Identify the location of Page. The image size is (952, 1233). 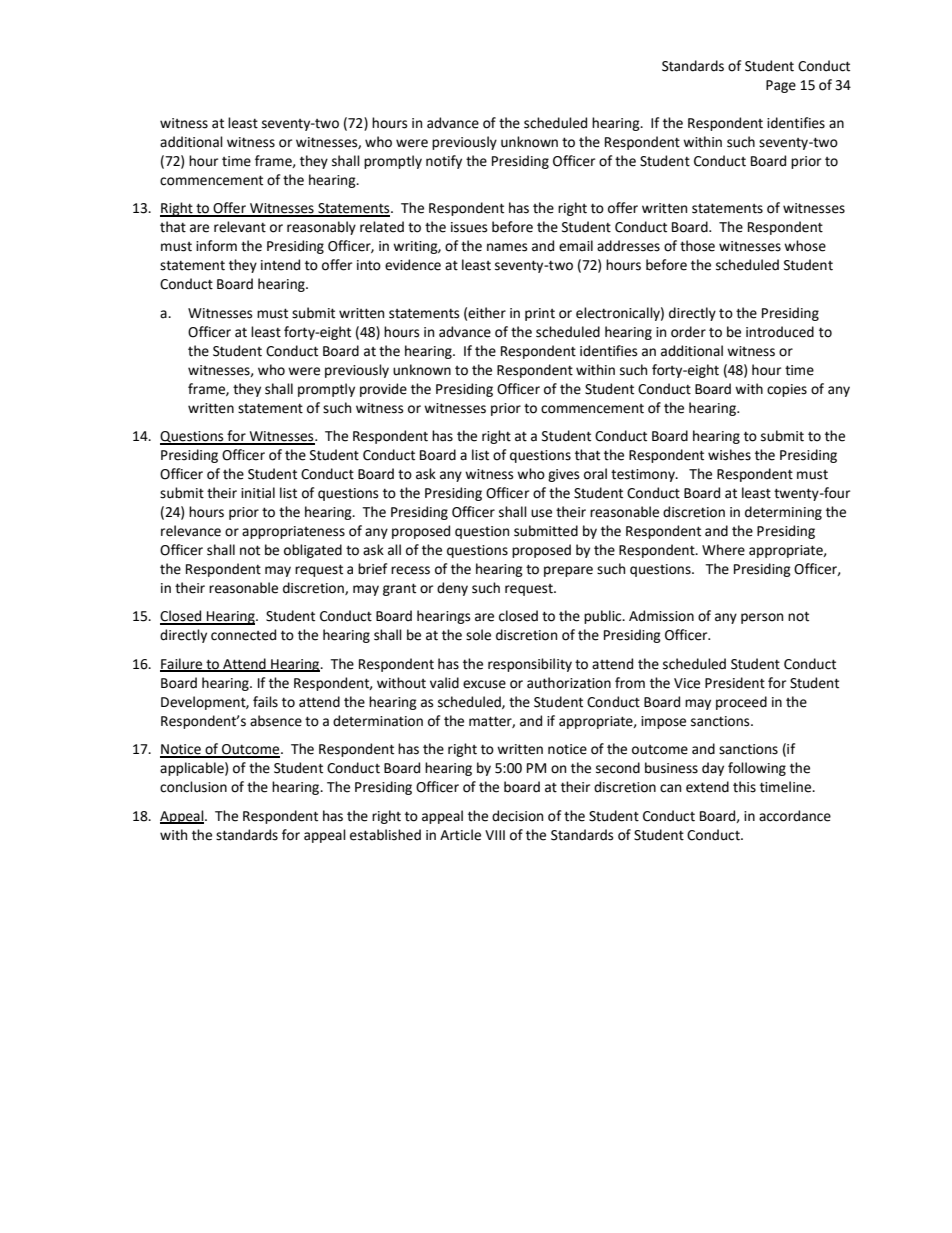
(781, 86).
